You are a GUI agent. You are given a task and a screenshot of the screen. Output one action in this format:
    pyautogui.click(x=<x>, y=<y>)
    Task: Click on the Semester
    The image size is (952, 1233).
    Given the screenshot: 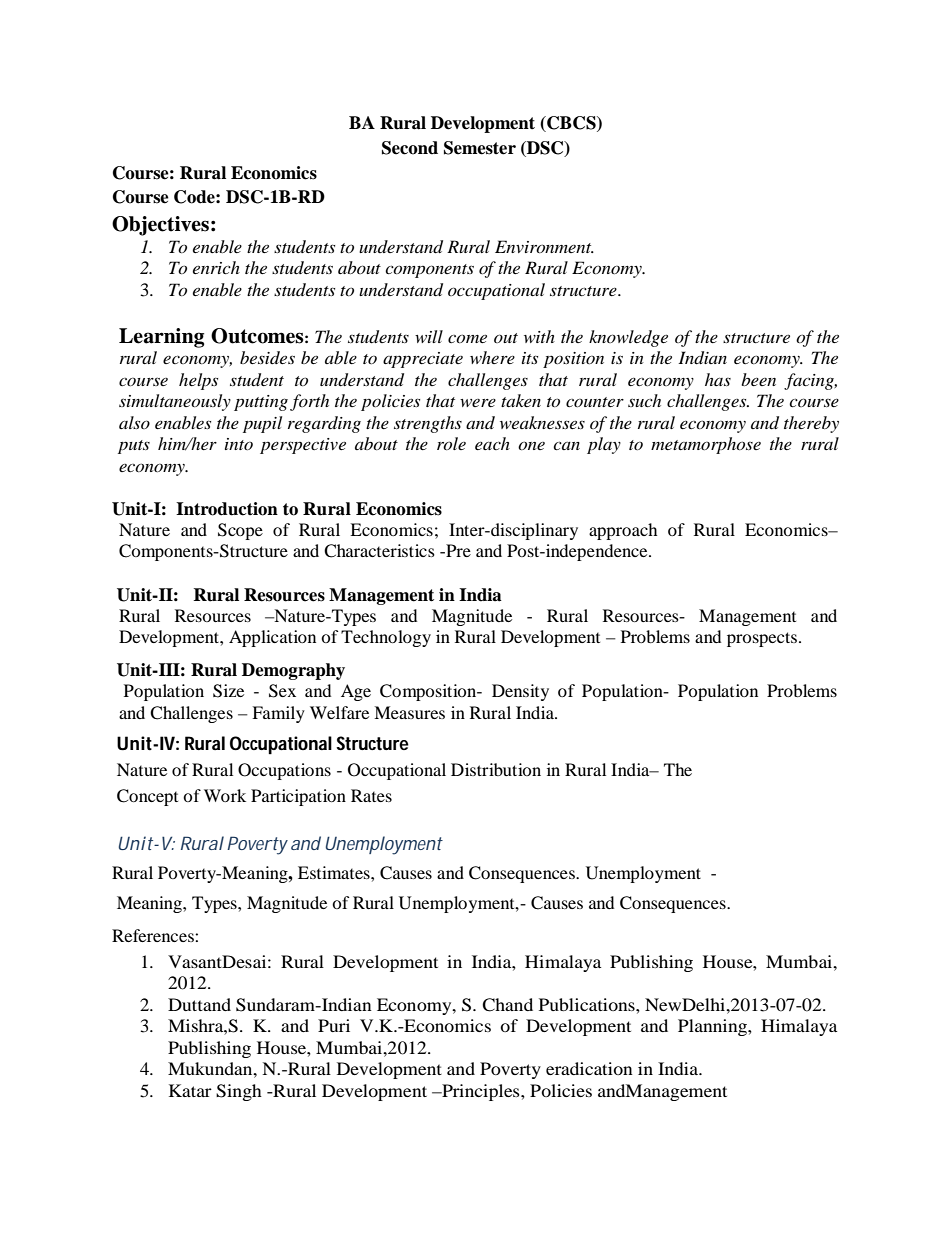 What is the action you would take?
    pyautogui.click(x=480, y=148)
